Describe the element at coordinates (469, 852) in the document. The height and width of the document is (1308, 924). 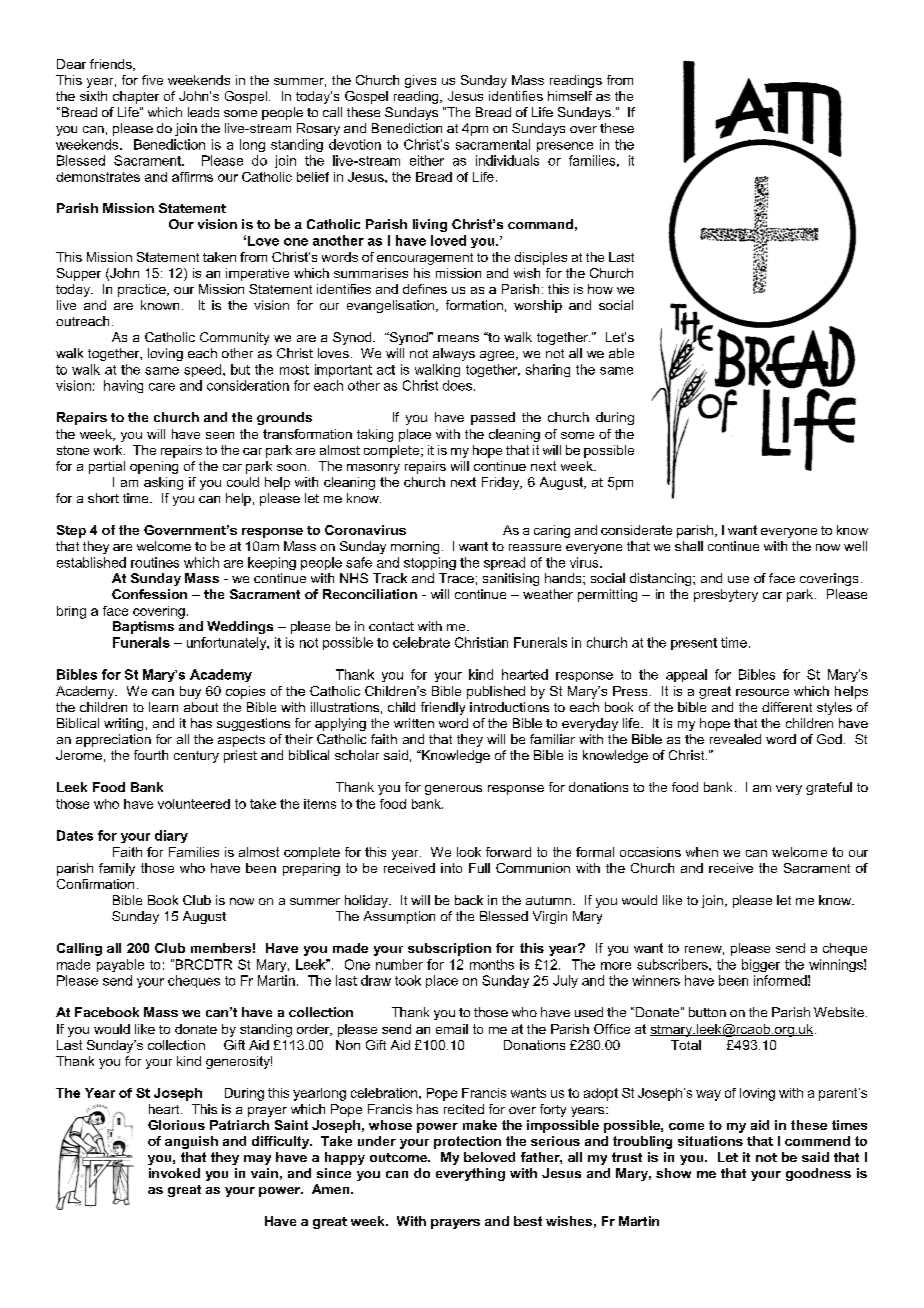
I see `look` at that location.
